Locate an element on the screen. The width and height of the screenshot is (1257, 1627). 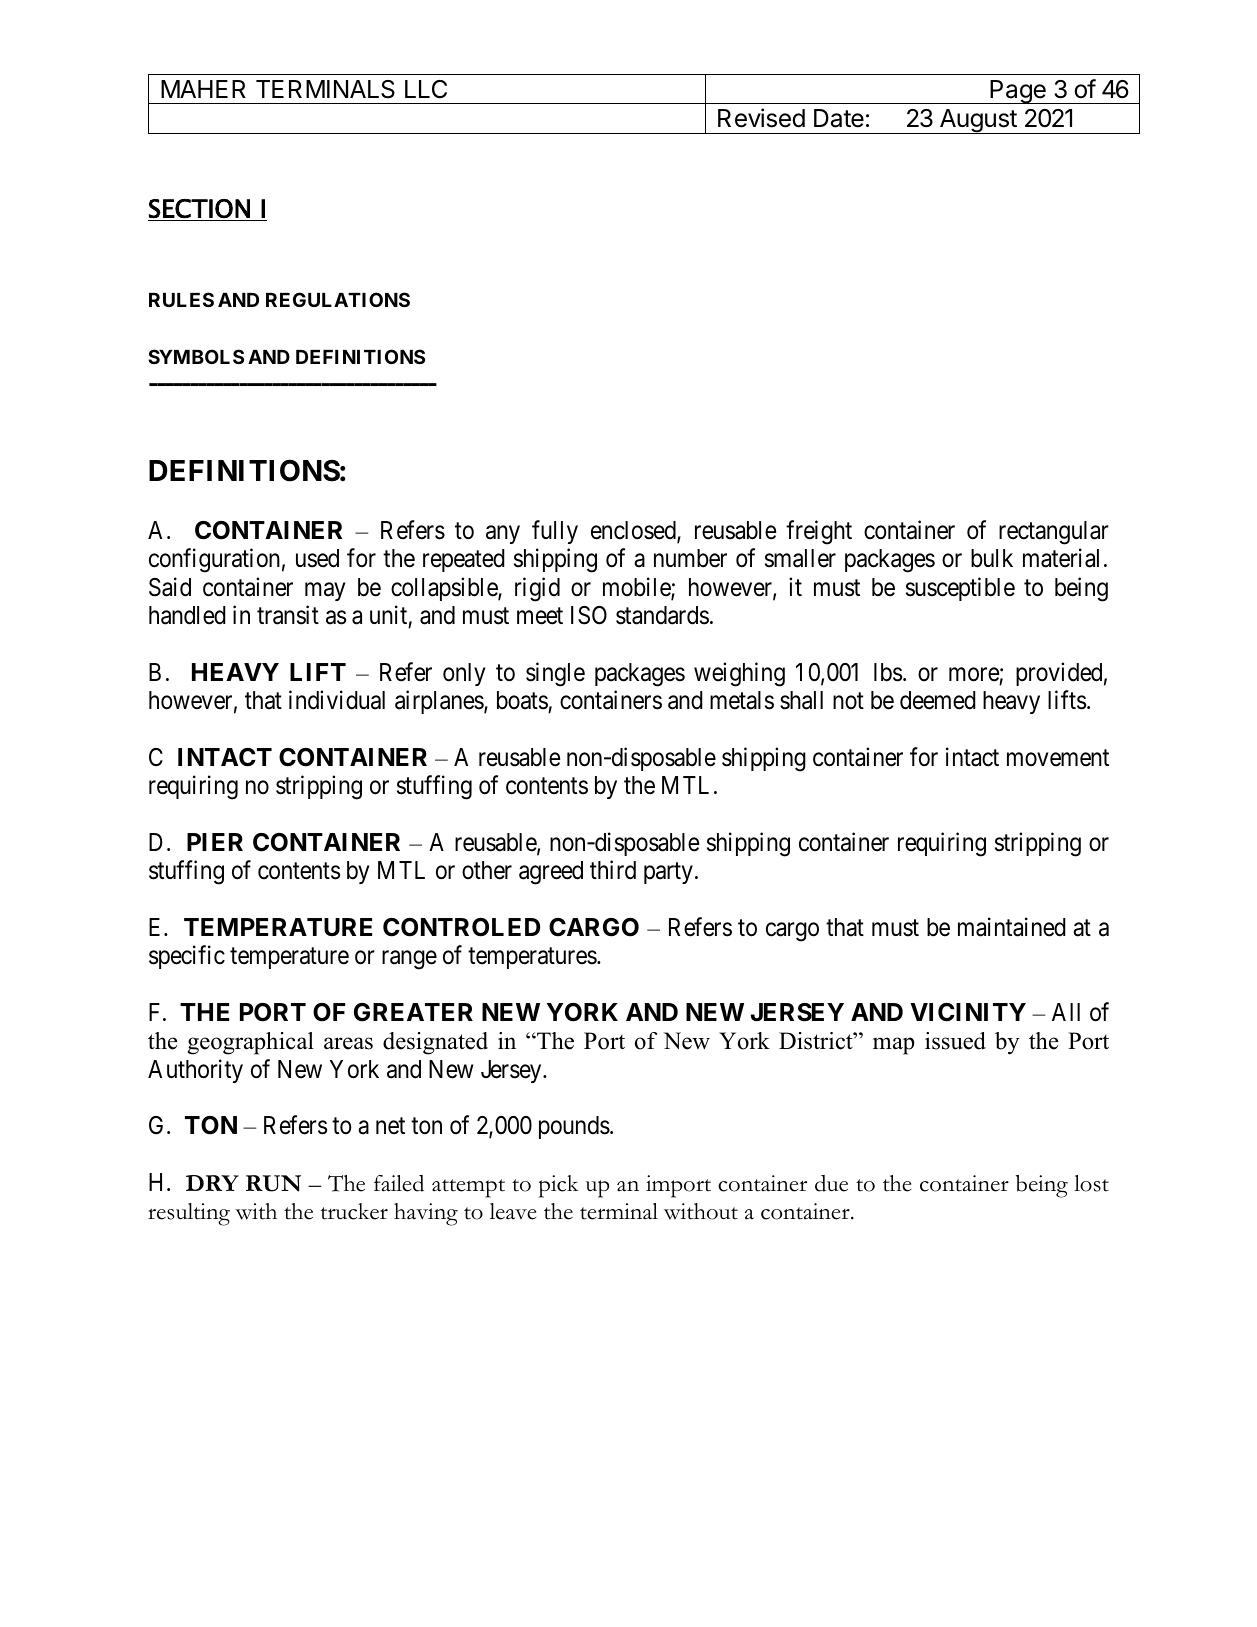
transit is located at coordinates (288, 615).
